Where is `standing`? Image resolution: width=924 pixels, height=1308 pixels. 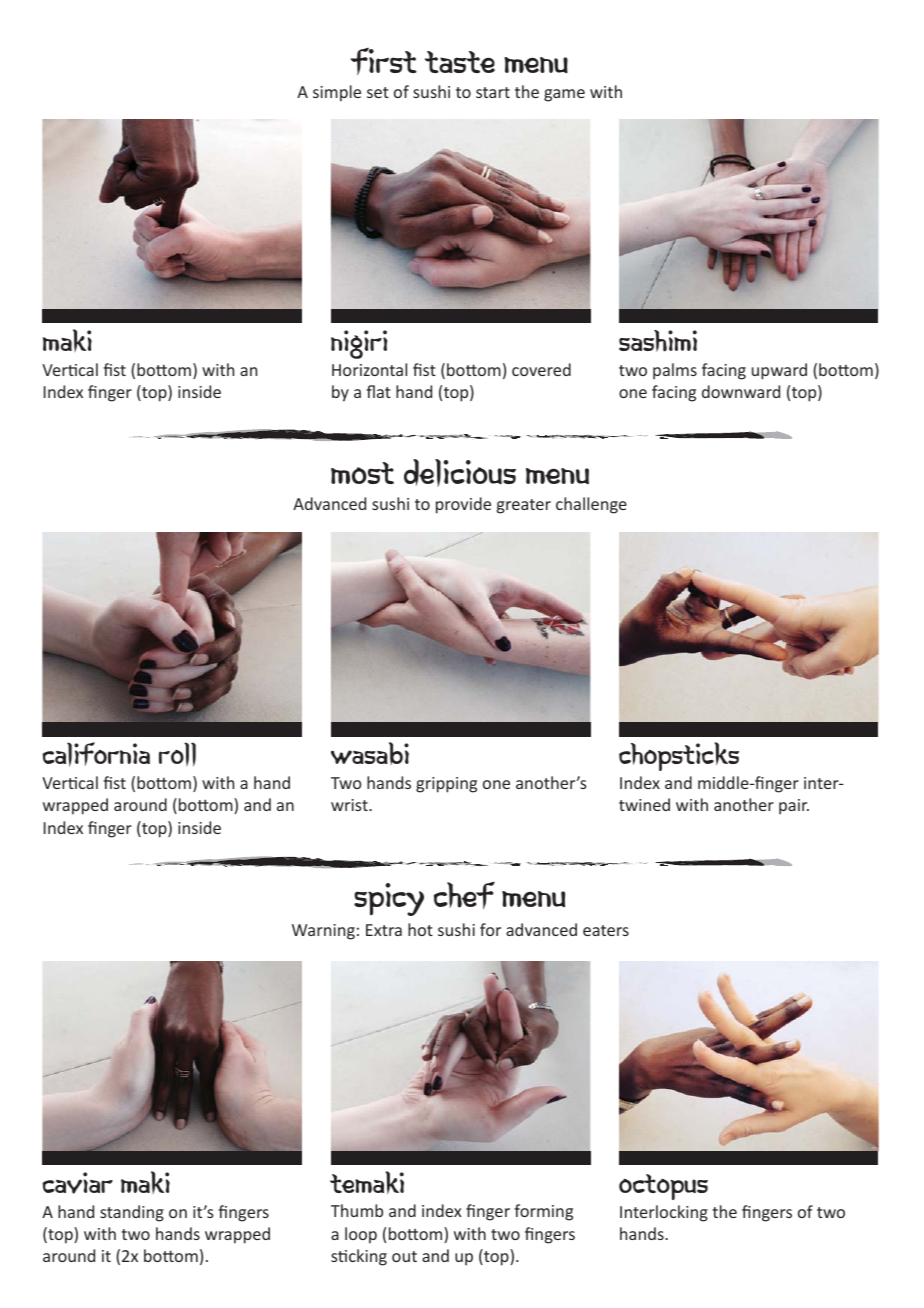
standing is located at coordinates (132, 1213).
